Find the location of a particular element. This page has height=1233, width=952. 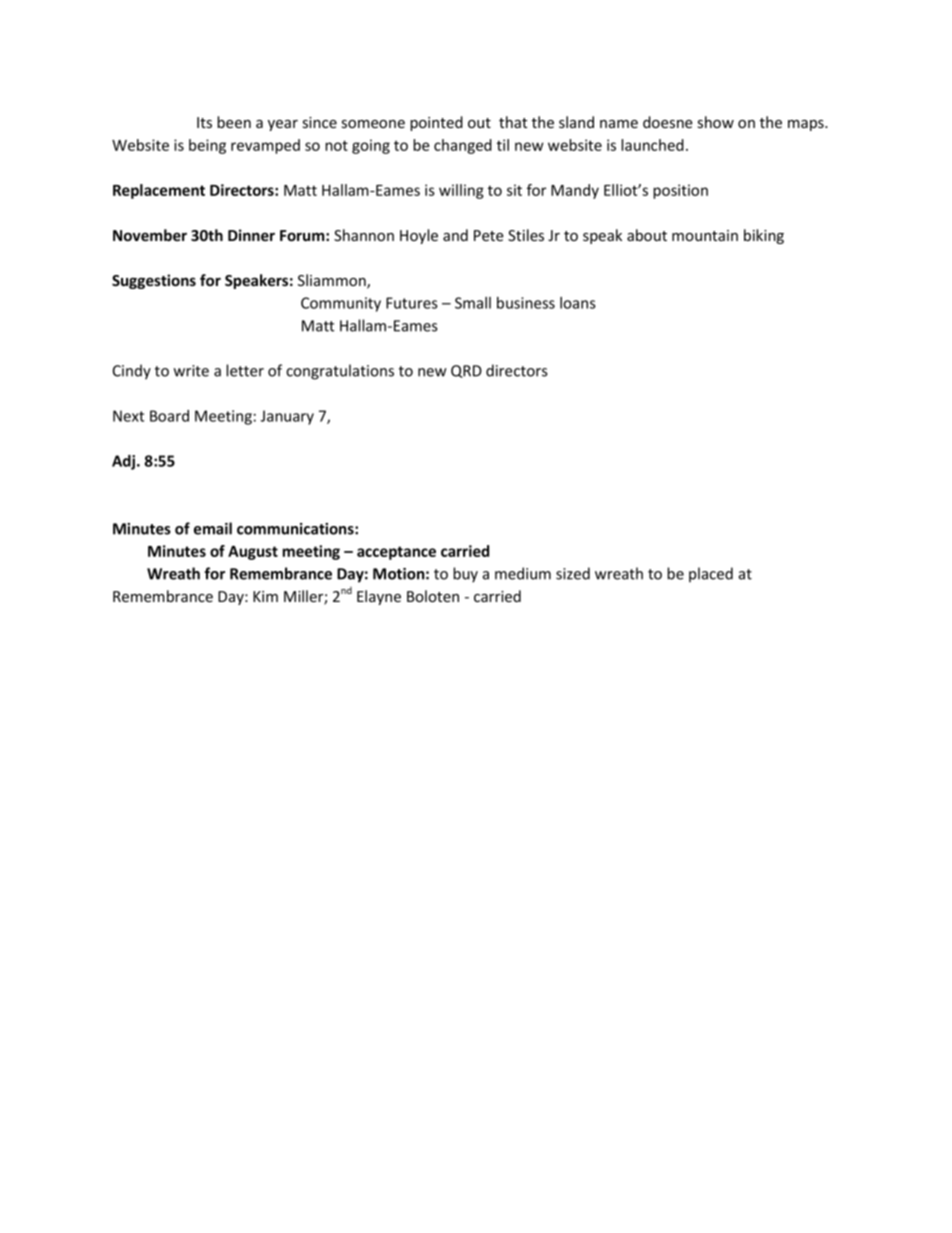

buy is located at coordinates (465, 575).
